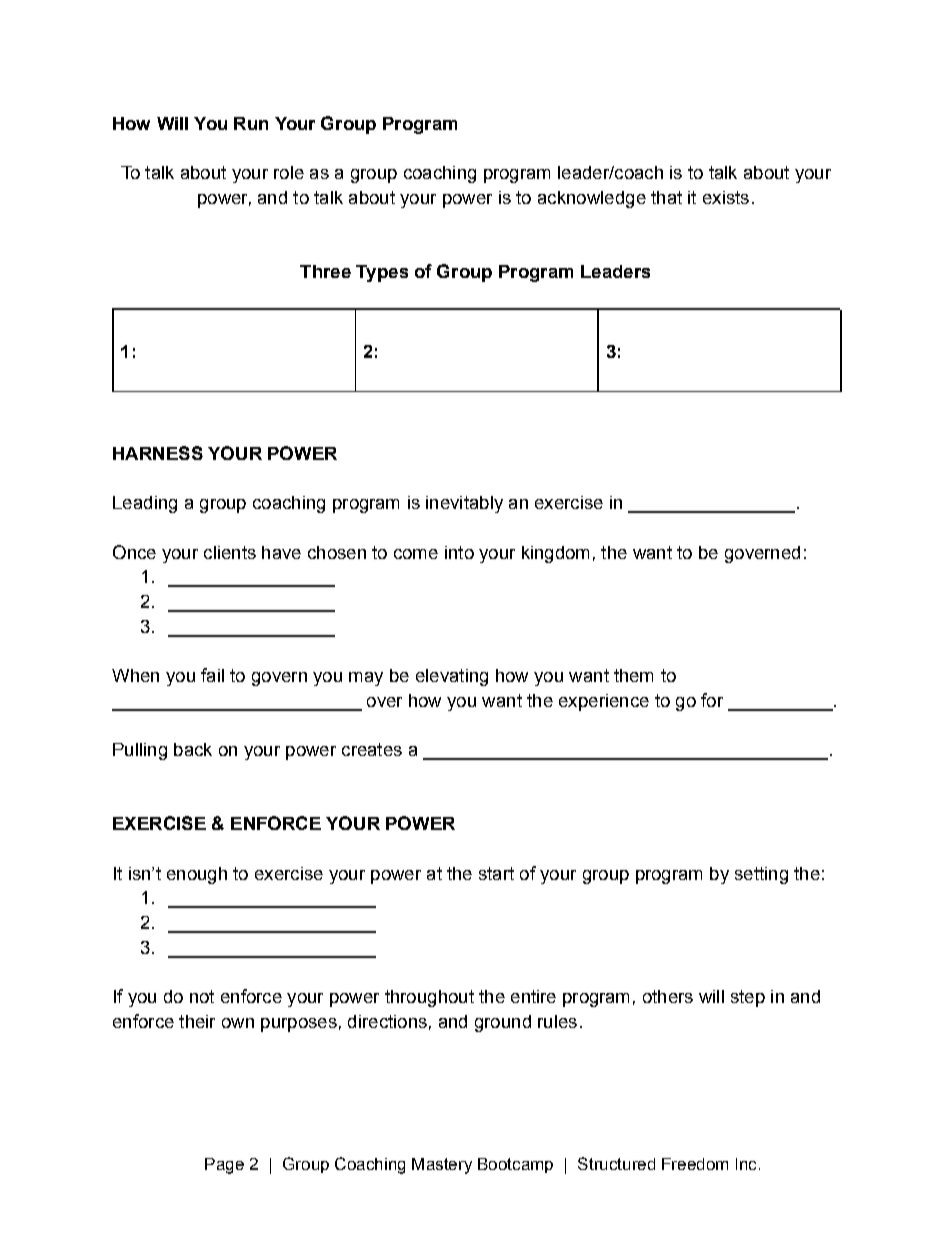 The image size is (952, 1233). What do you see at coordinates (224, 1166) in the screenshot?
I see `Page` at bounding box center [224, 1166].
